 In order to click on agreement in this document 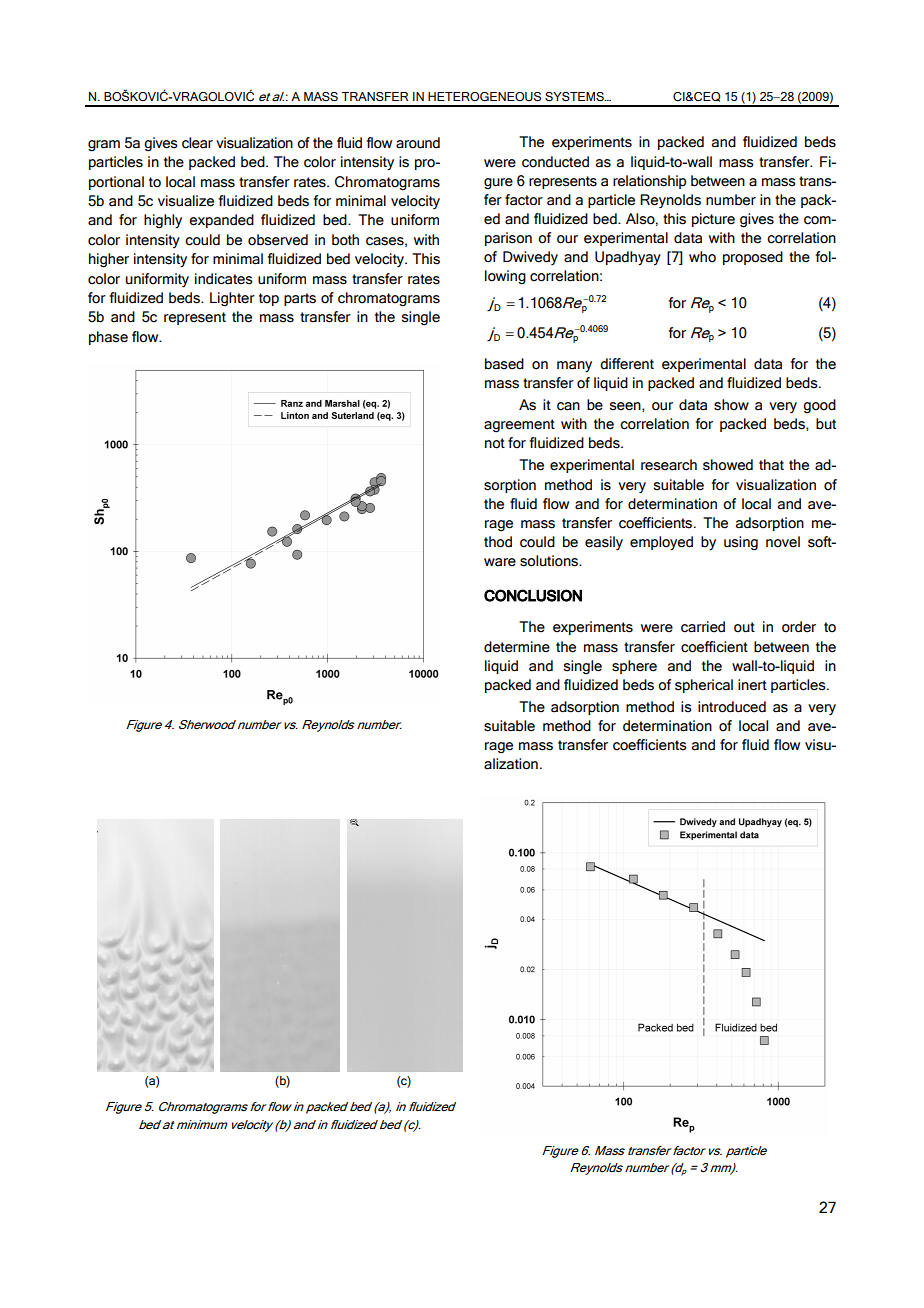, I will do `click(519, 426)`.
